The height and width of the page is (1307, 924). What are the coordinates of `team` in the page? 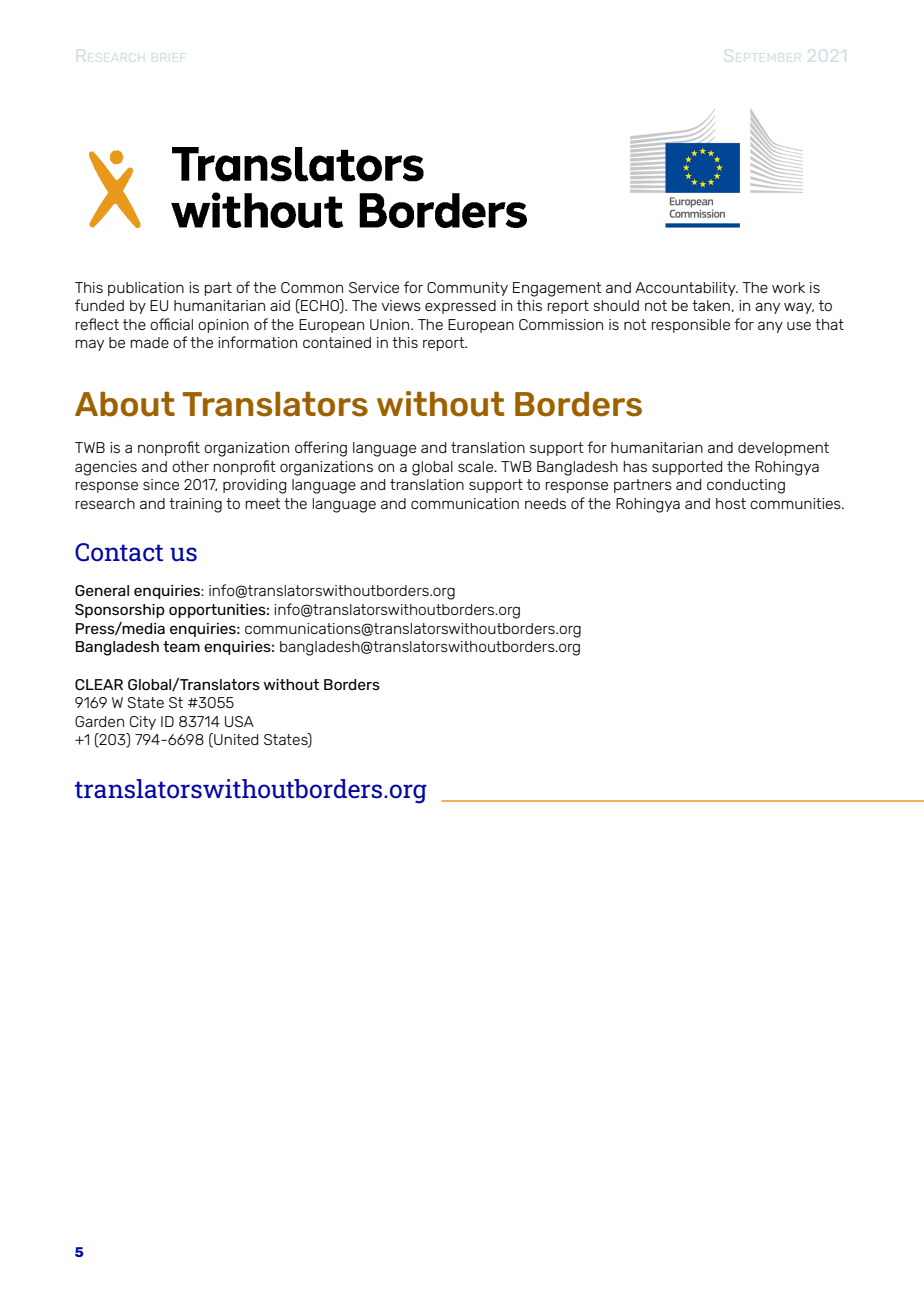 It's located at (181, 646).
